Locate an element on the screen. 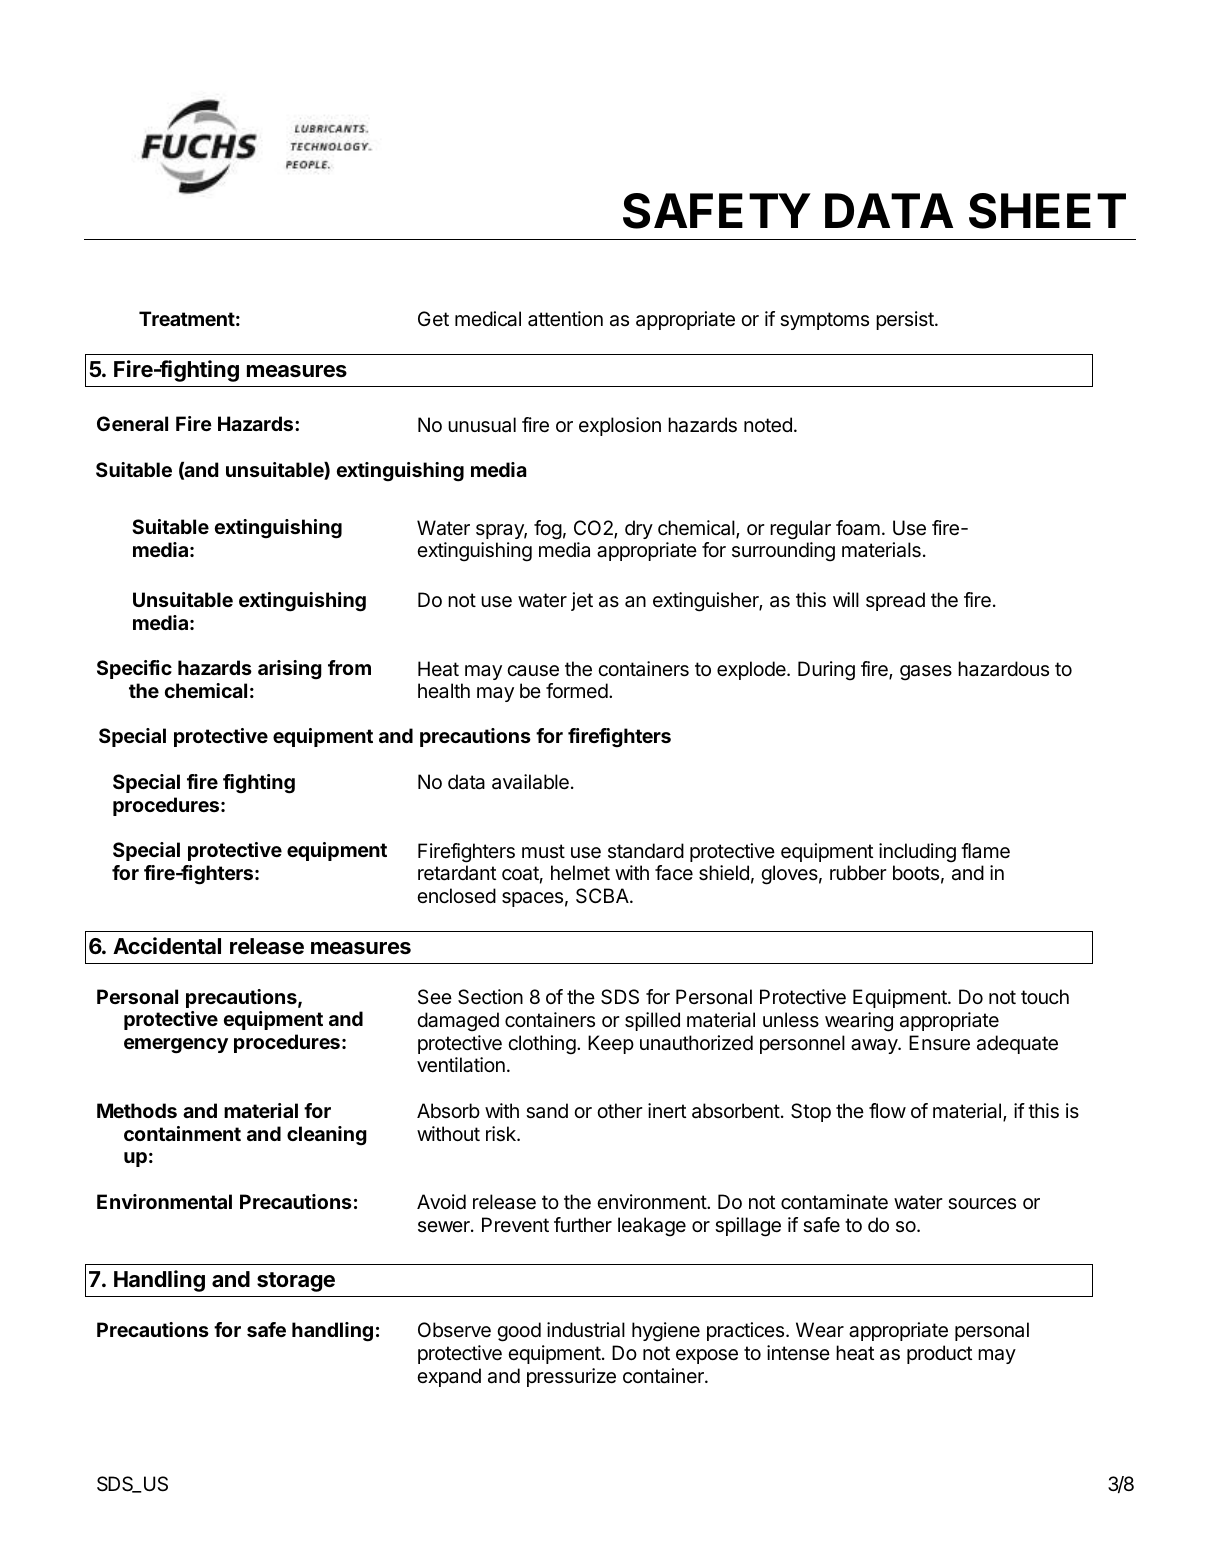 The width and height of the screenshot is (1211, 1567). Accidental is located at coordinates (167, 946).
